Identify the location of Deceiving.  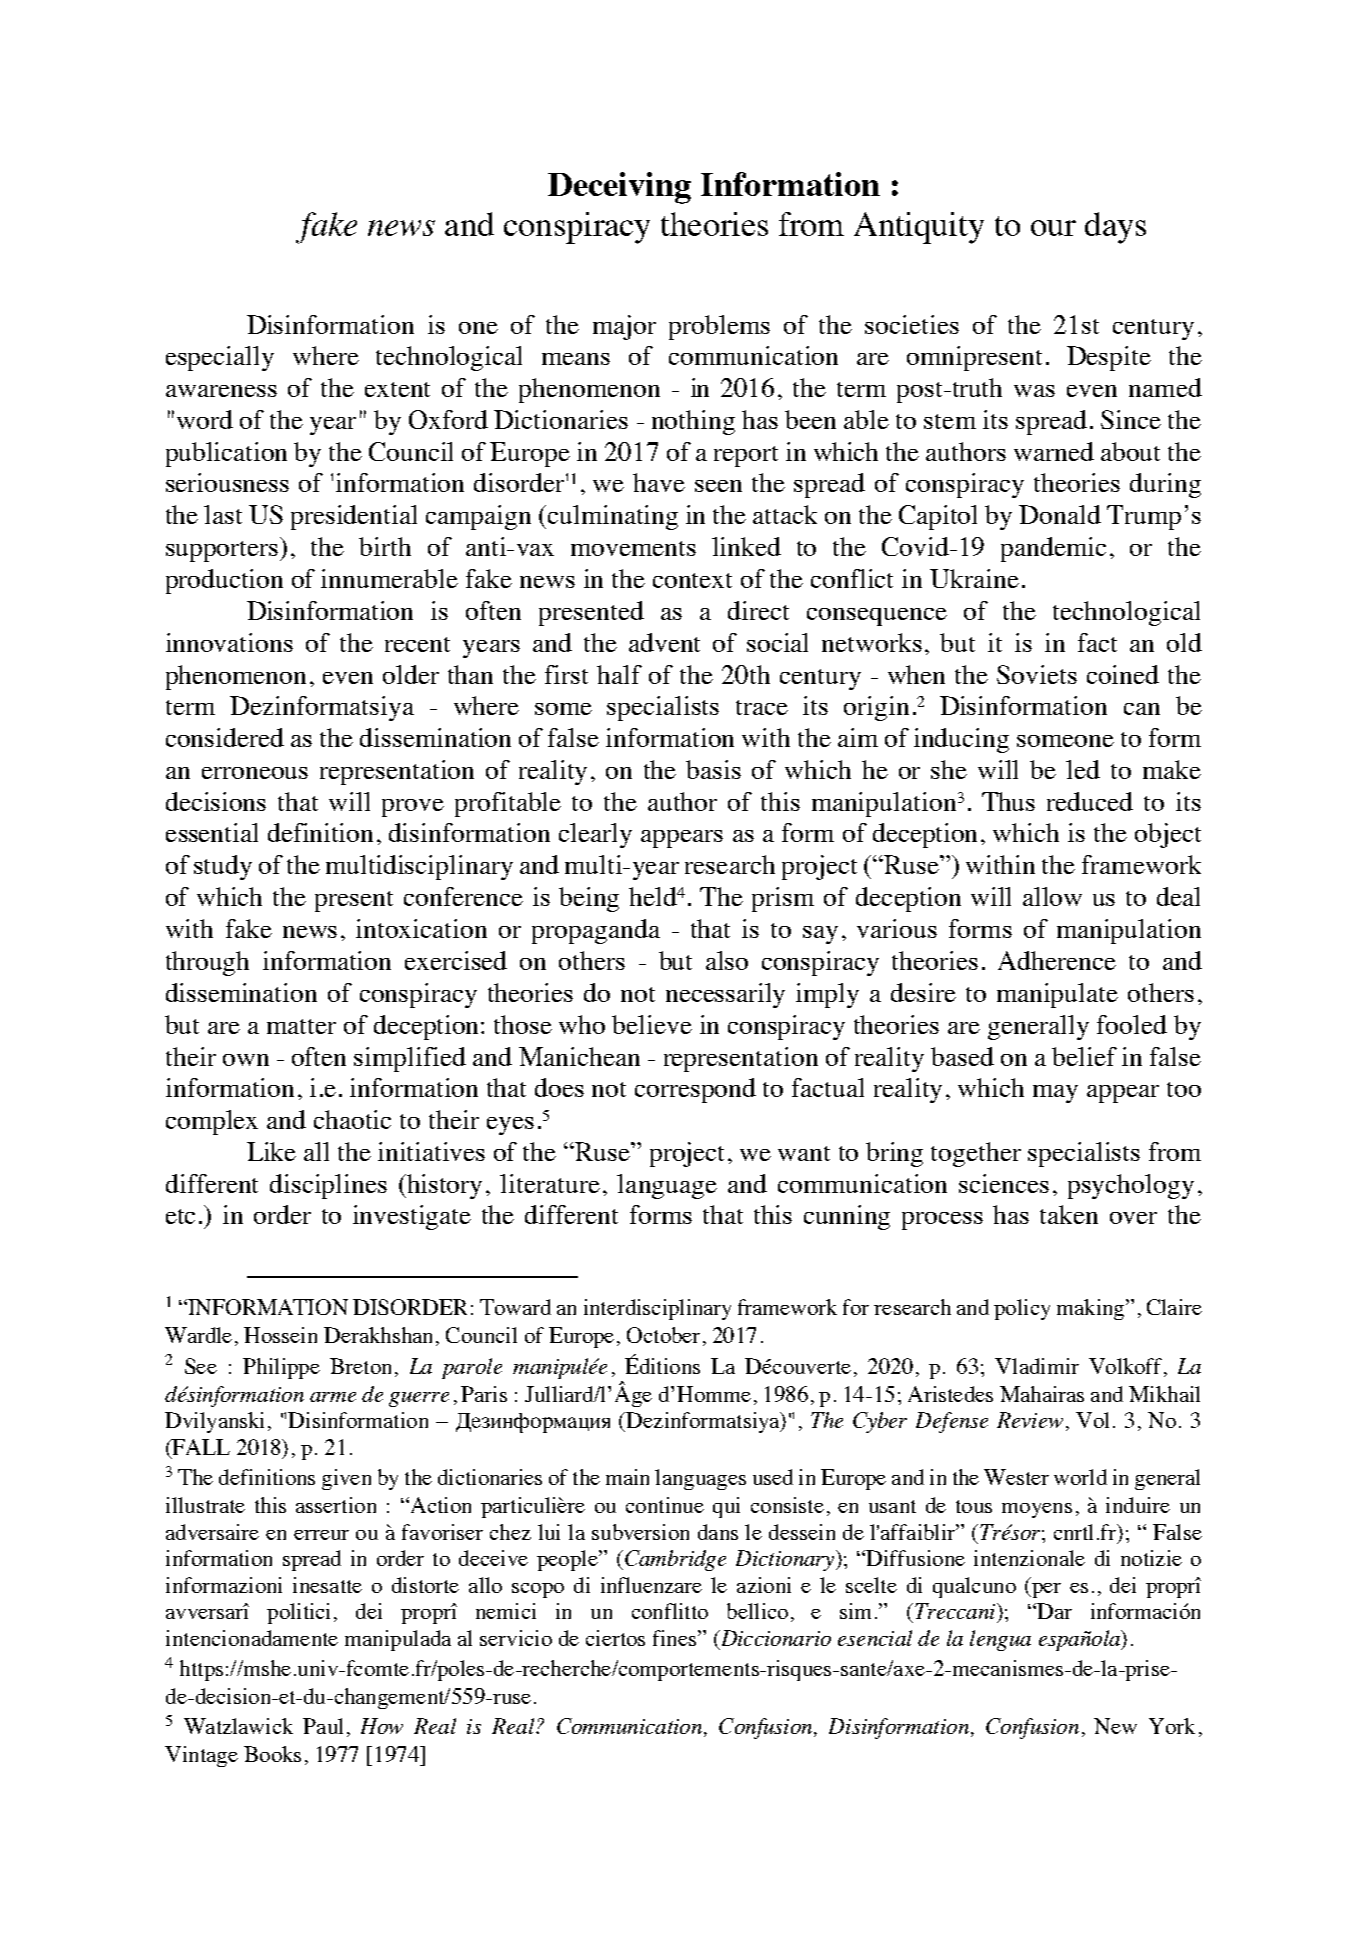
(619, 188).
